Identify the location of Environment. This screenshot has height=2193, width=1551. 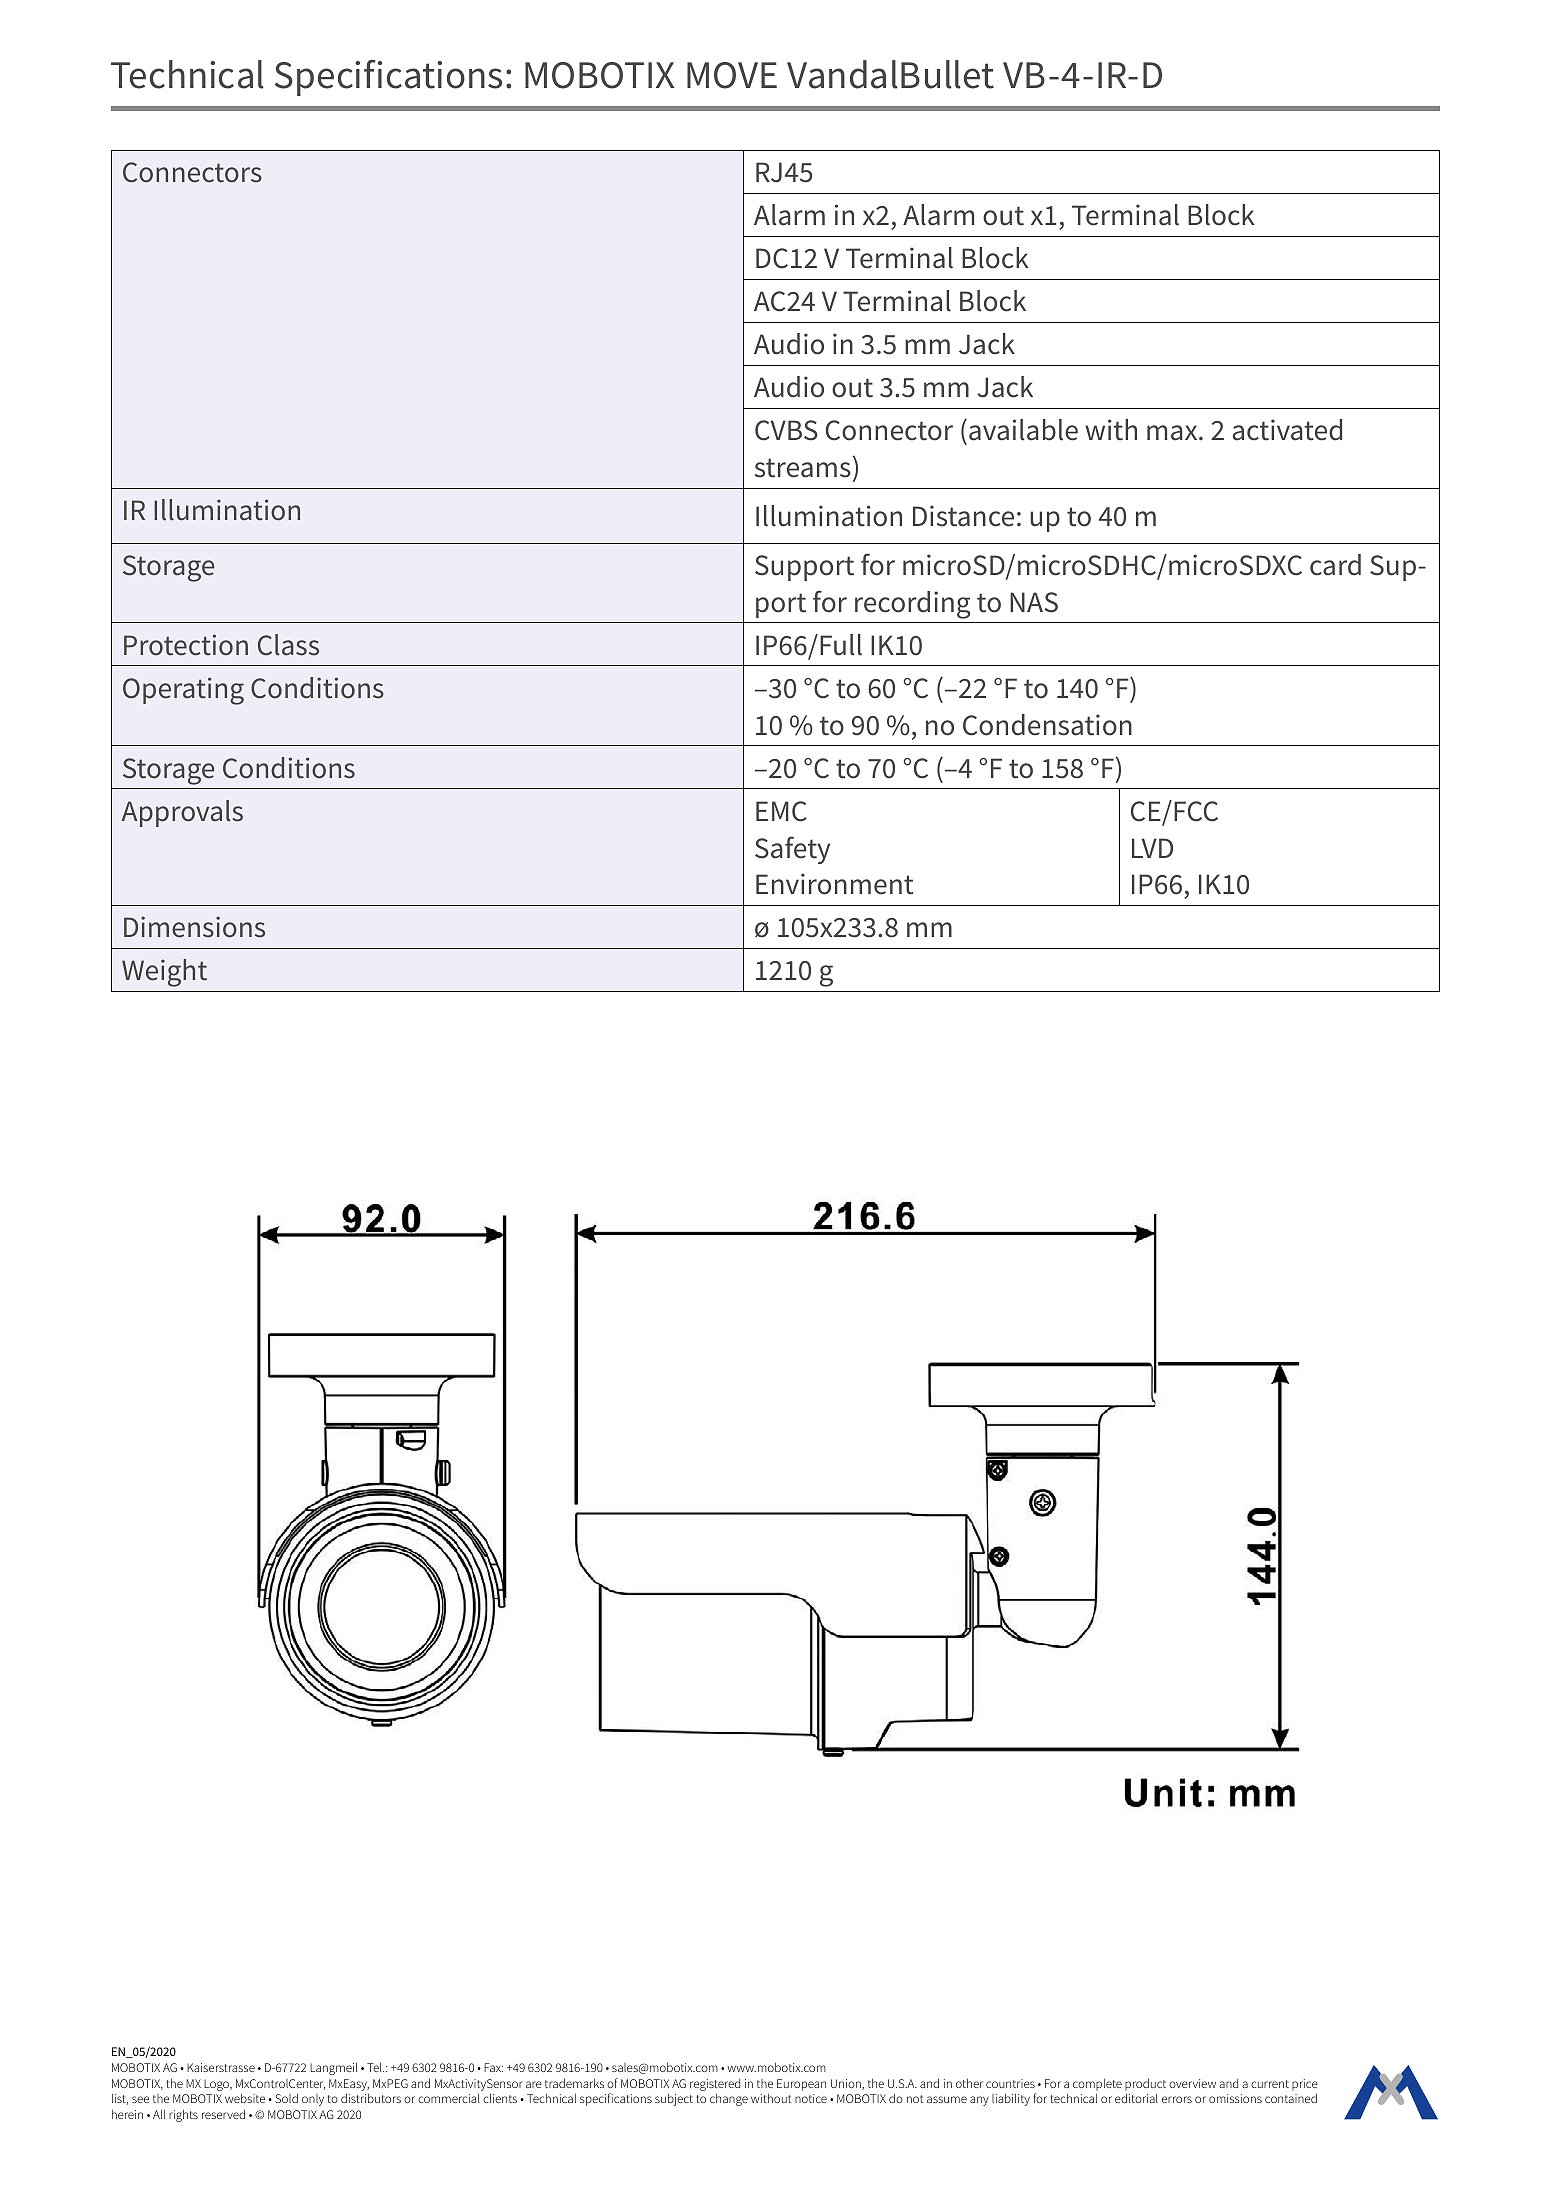
(834, 884).
